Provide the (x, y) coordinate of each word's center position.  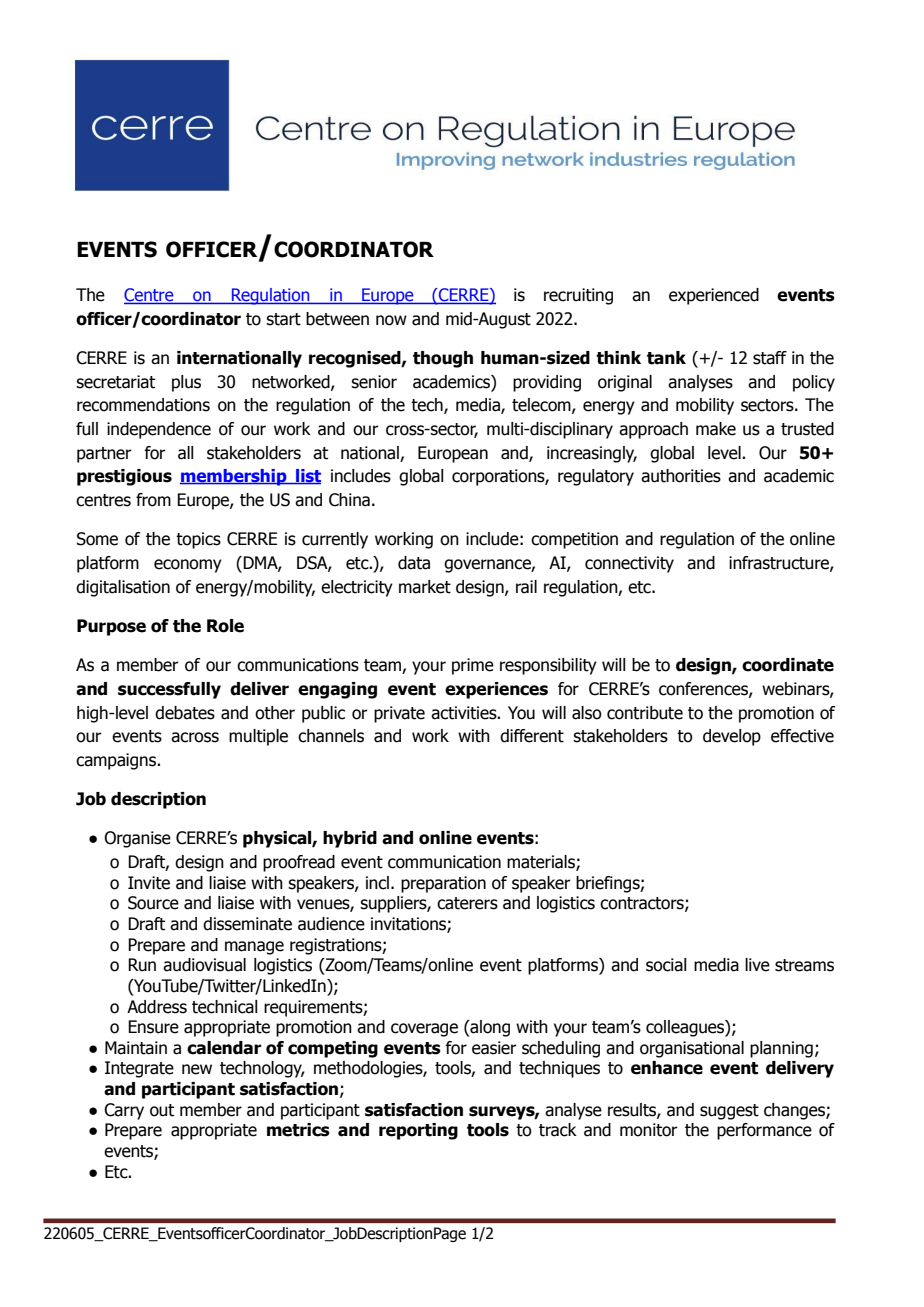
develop (732, 737)
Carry (124, 1111)
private (399, 714)
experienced (714, 296)
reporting (418, 1131)
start (283, 319)
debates (185, 713)
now (391, 320)
